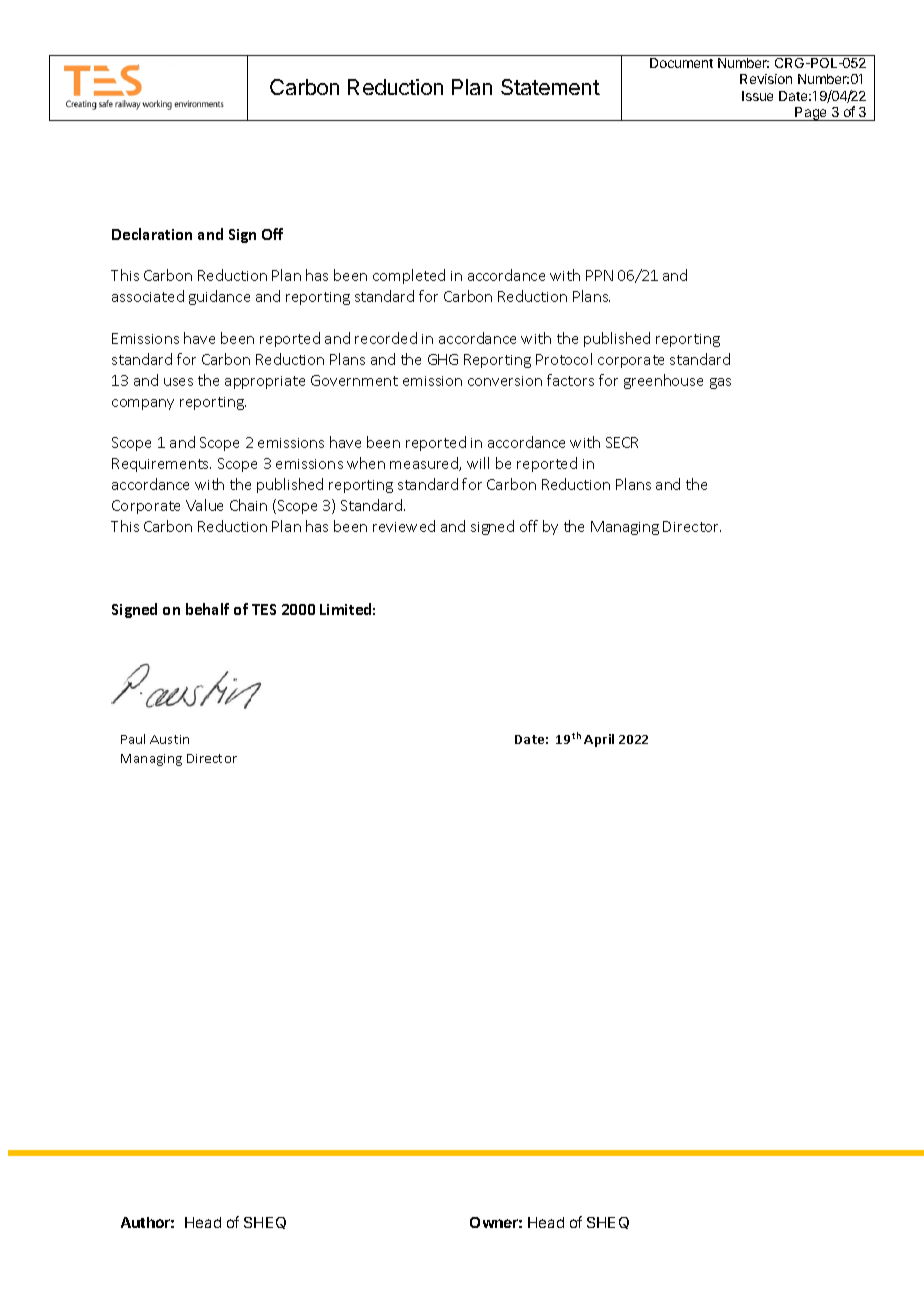 This document has width=924, height=1308. What do you see at coordinates (766, 79) in the document?
I see `Revision` at bounding box center [766, 79].
